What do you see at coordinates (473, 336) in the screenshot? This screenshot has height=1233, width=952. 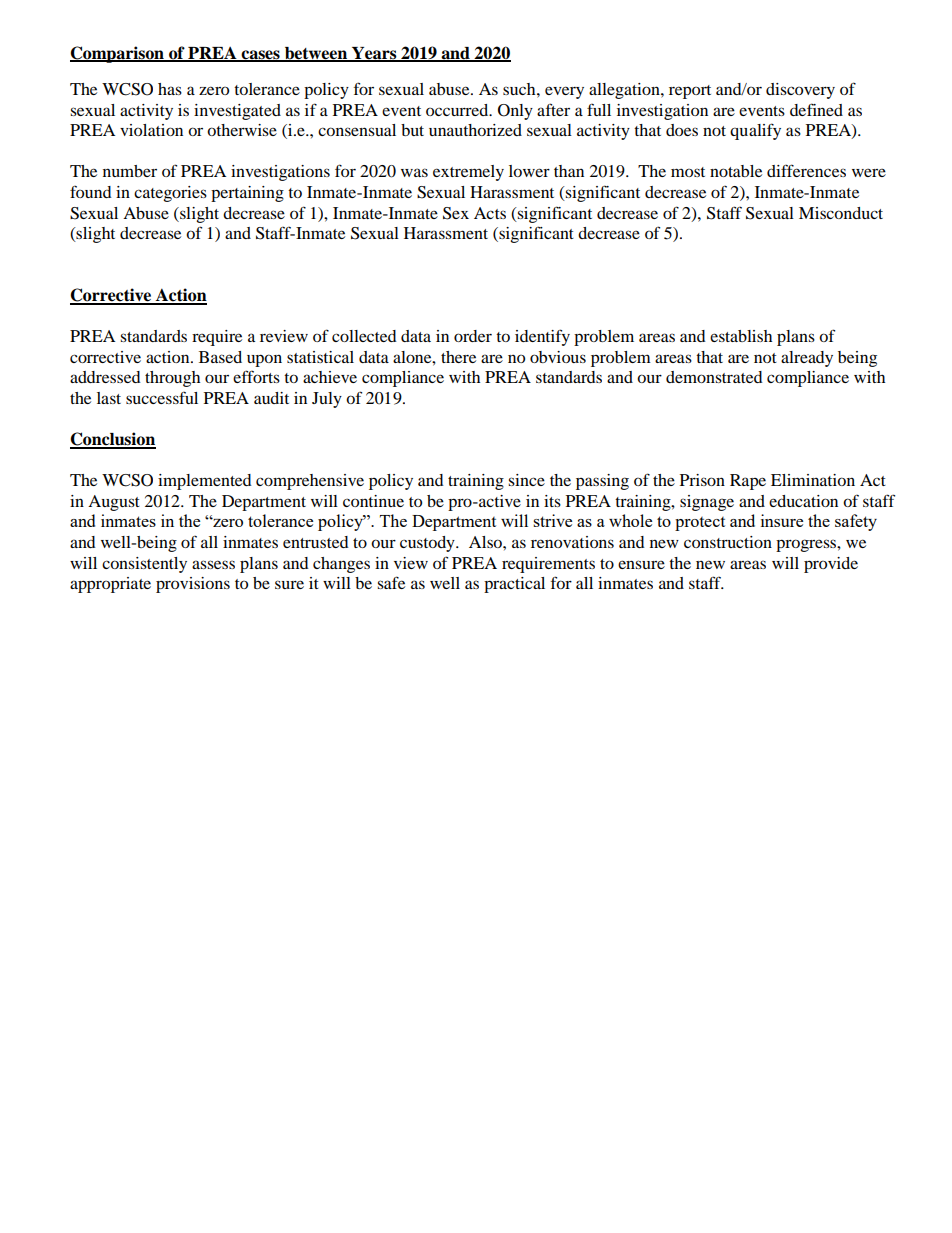 I see `order` at bounding box center [473, 336].
